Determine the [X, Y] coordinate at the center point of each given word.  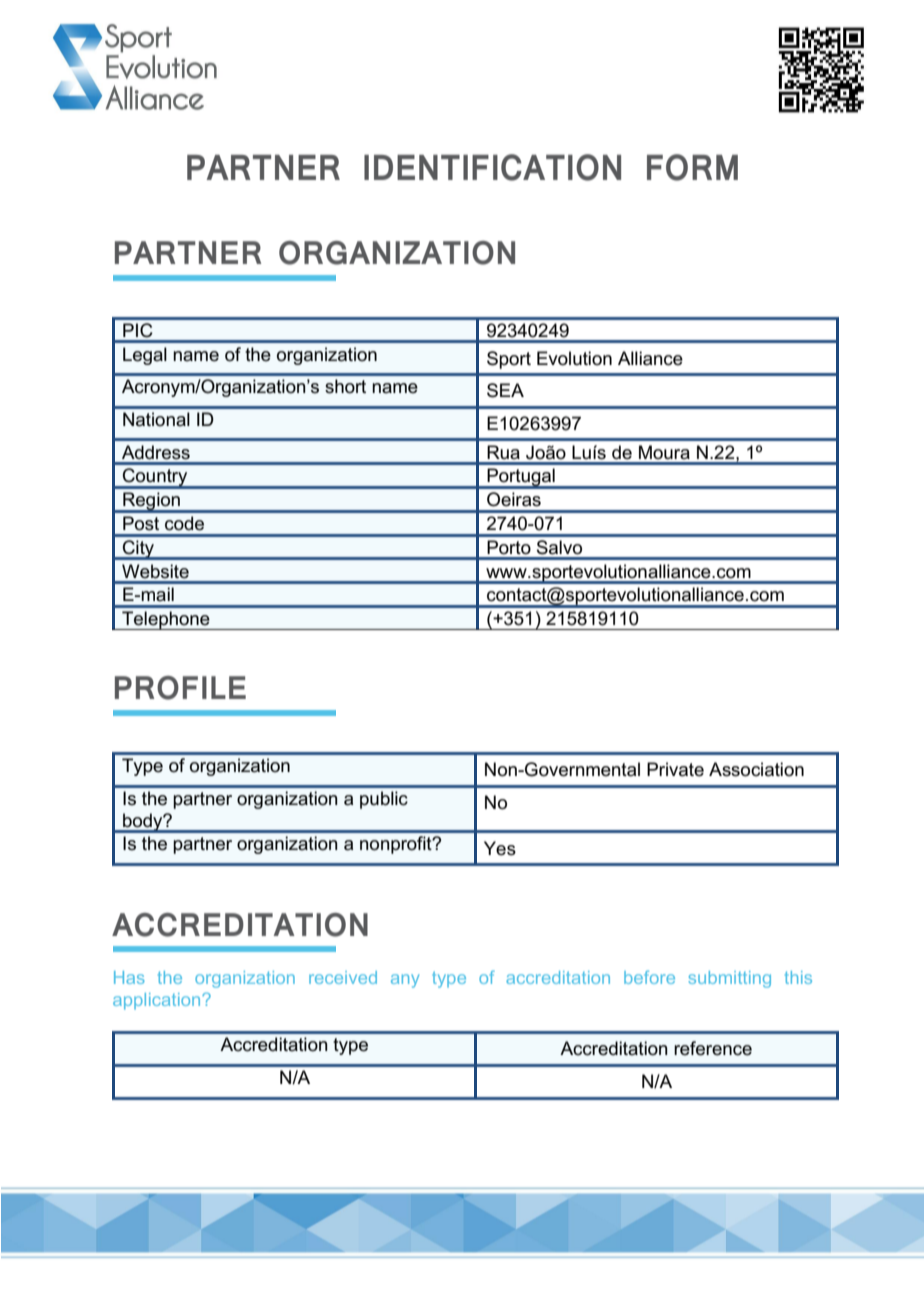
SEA [505, 390]
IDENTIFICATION [492, 167]
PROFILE [180, 688]
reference [713, 1048]
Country [155, 478]
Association [756, 769]
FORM [692, 167]
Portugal [521, 478]
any [405, 981]
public [384, 800]
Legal [145, 356]
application [158, 1001]
